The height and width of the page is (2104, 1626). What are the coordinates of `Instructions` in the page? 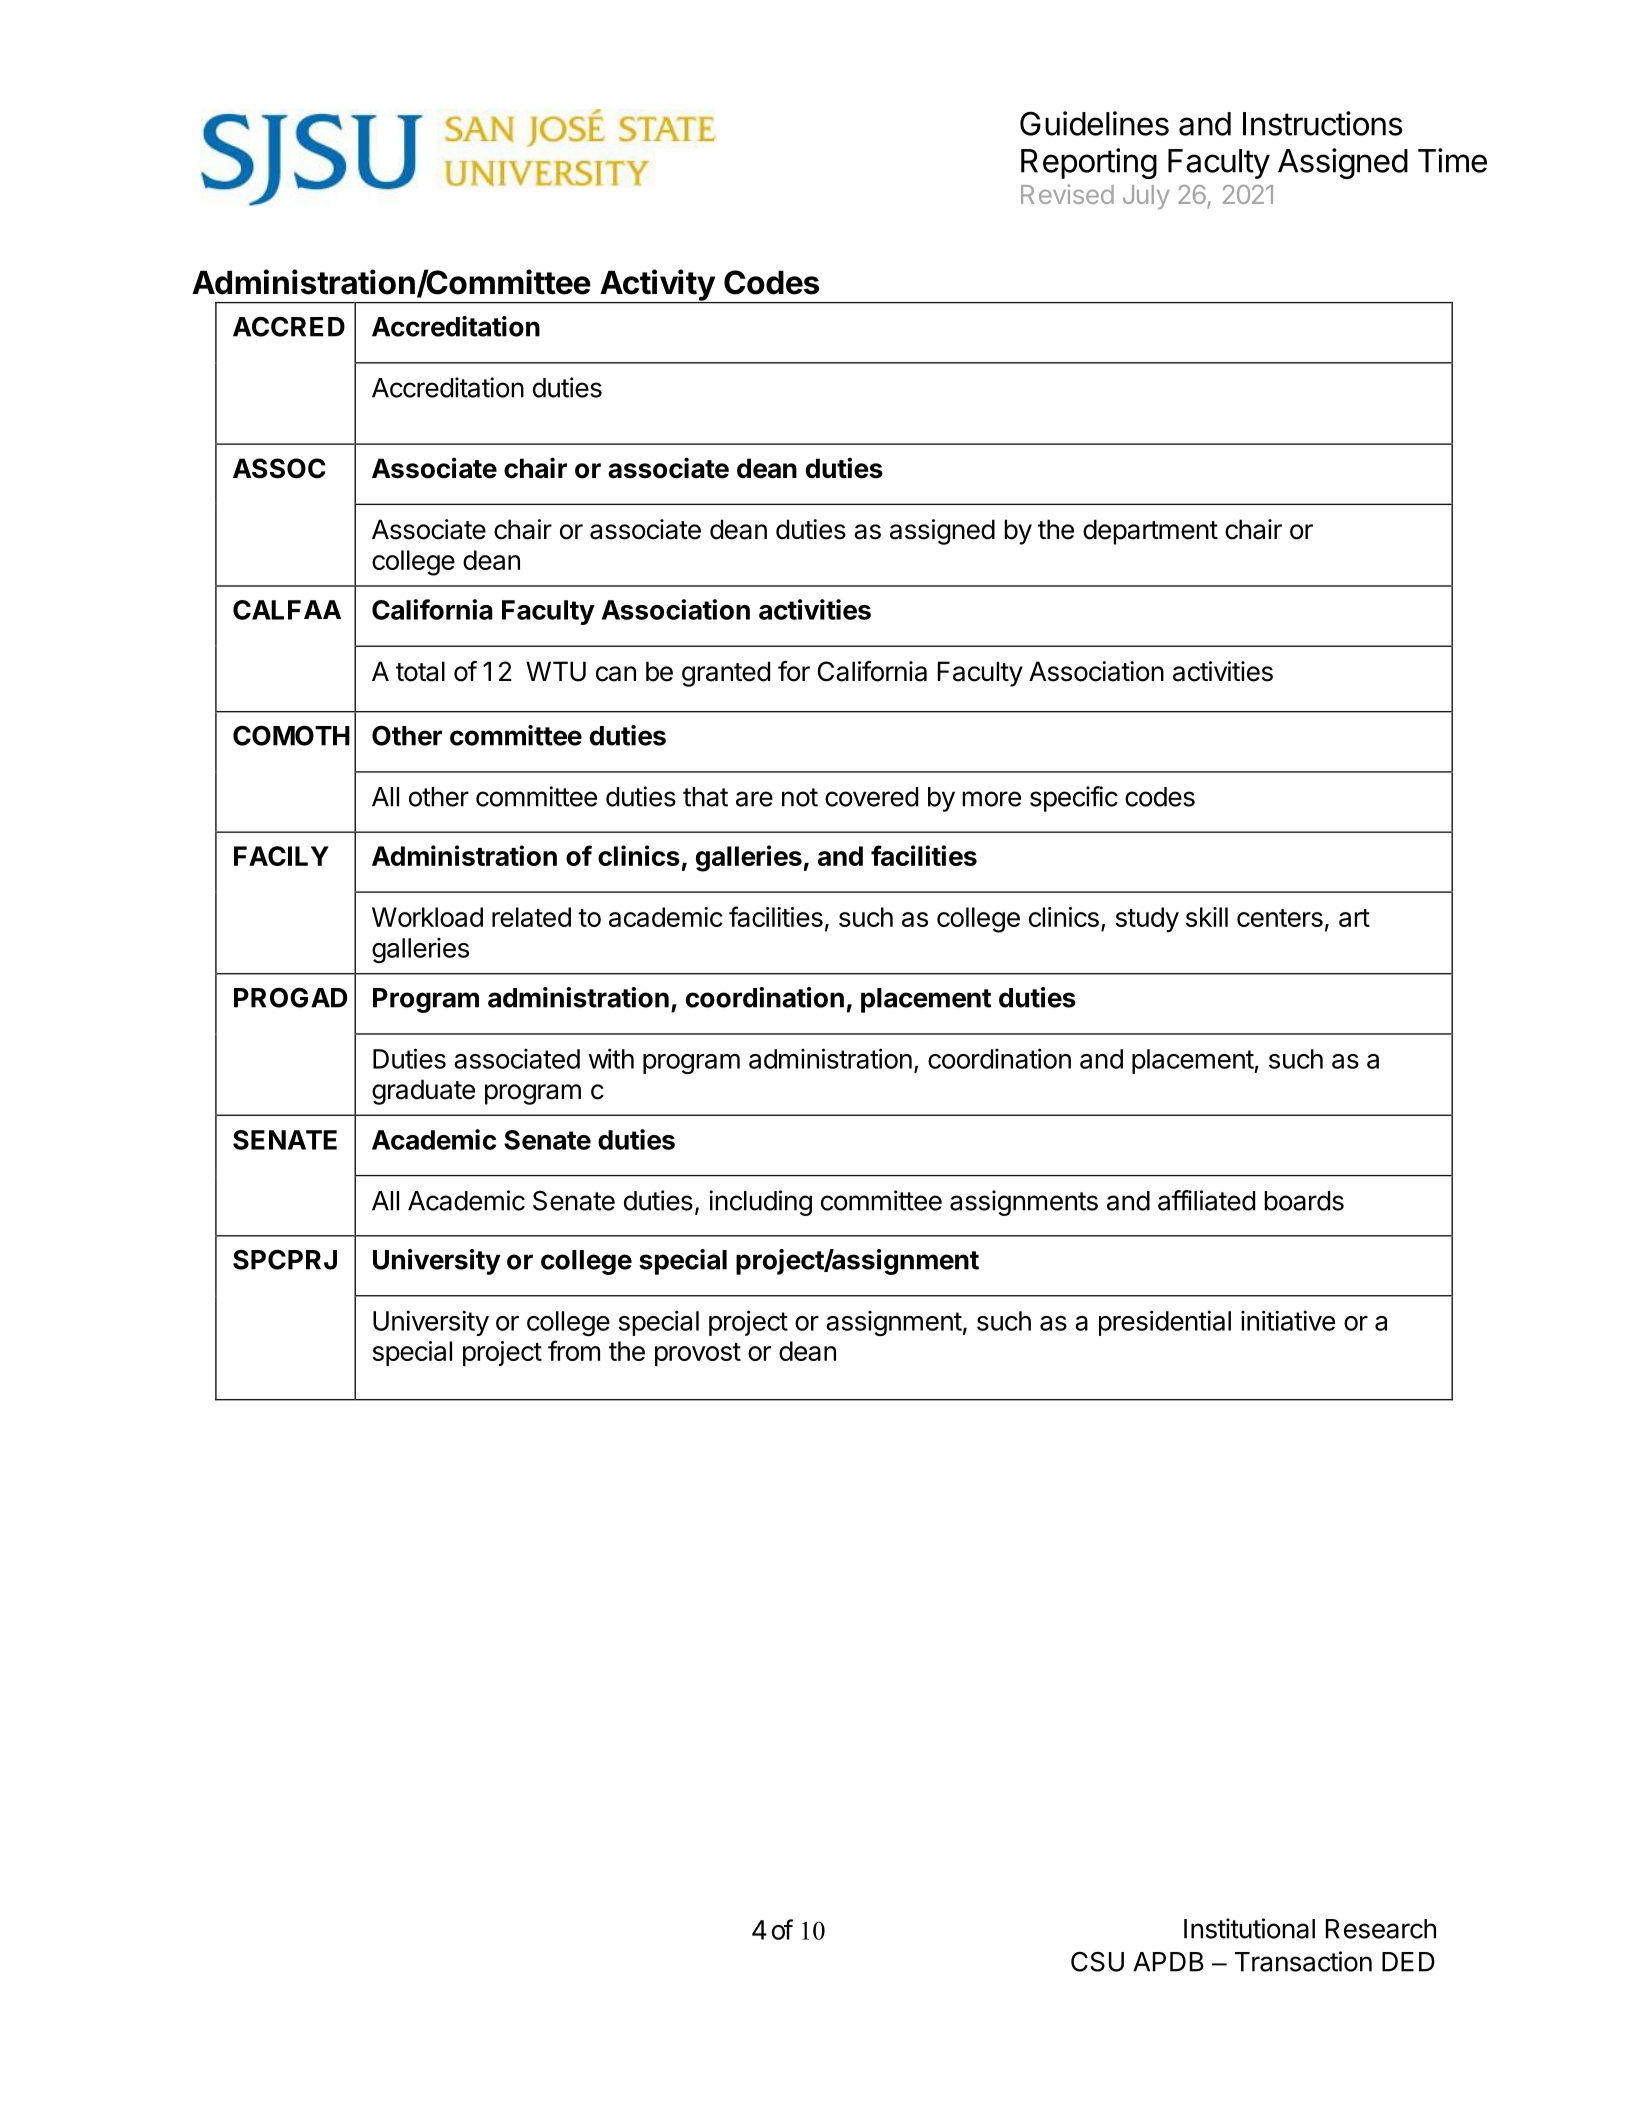 It's located at (1322, 123).
